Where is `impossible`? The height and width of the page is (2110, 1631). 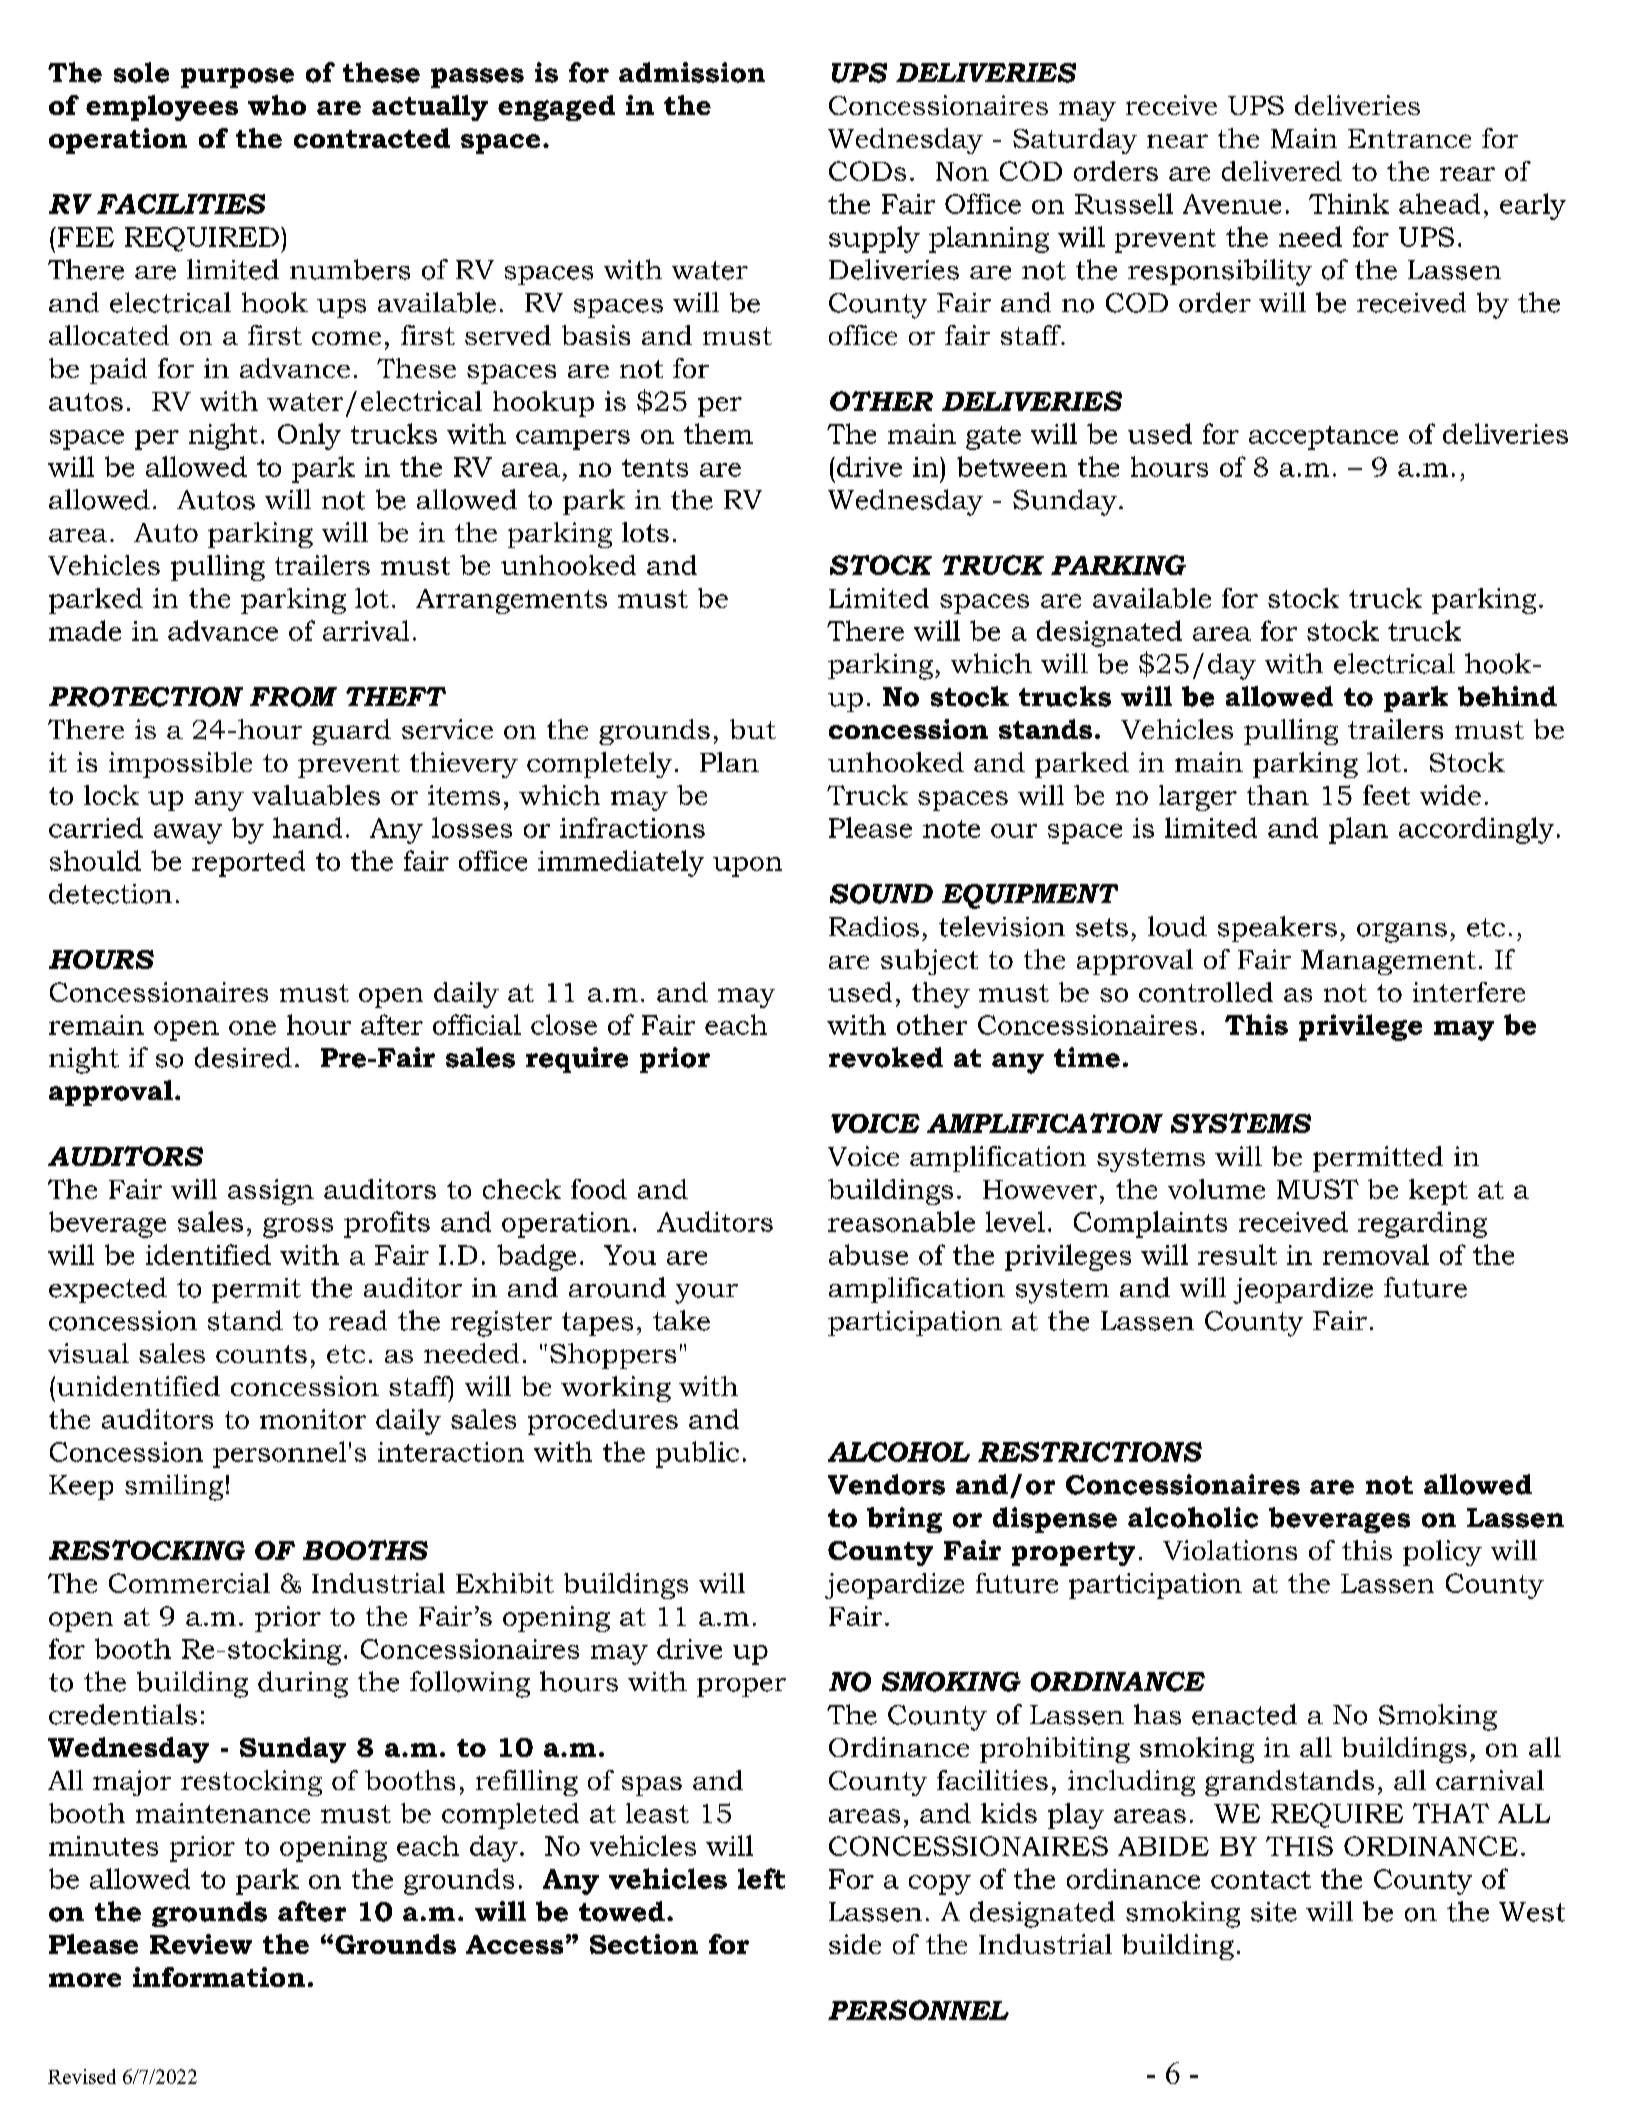 impossible is located at coordinates (180, 765).
